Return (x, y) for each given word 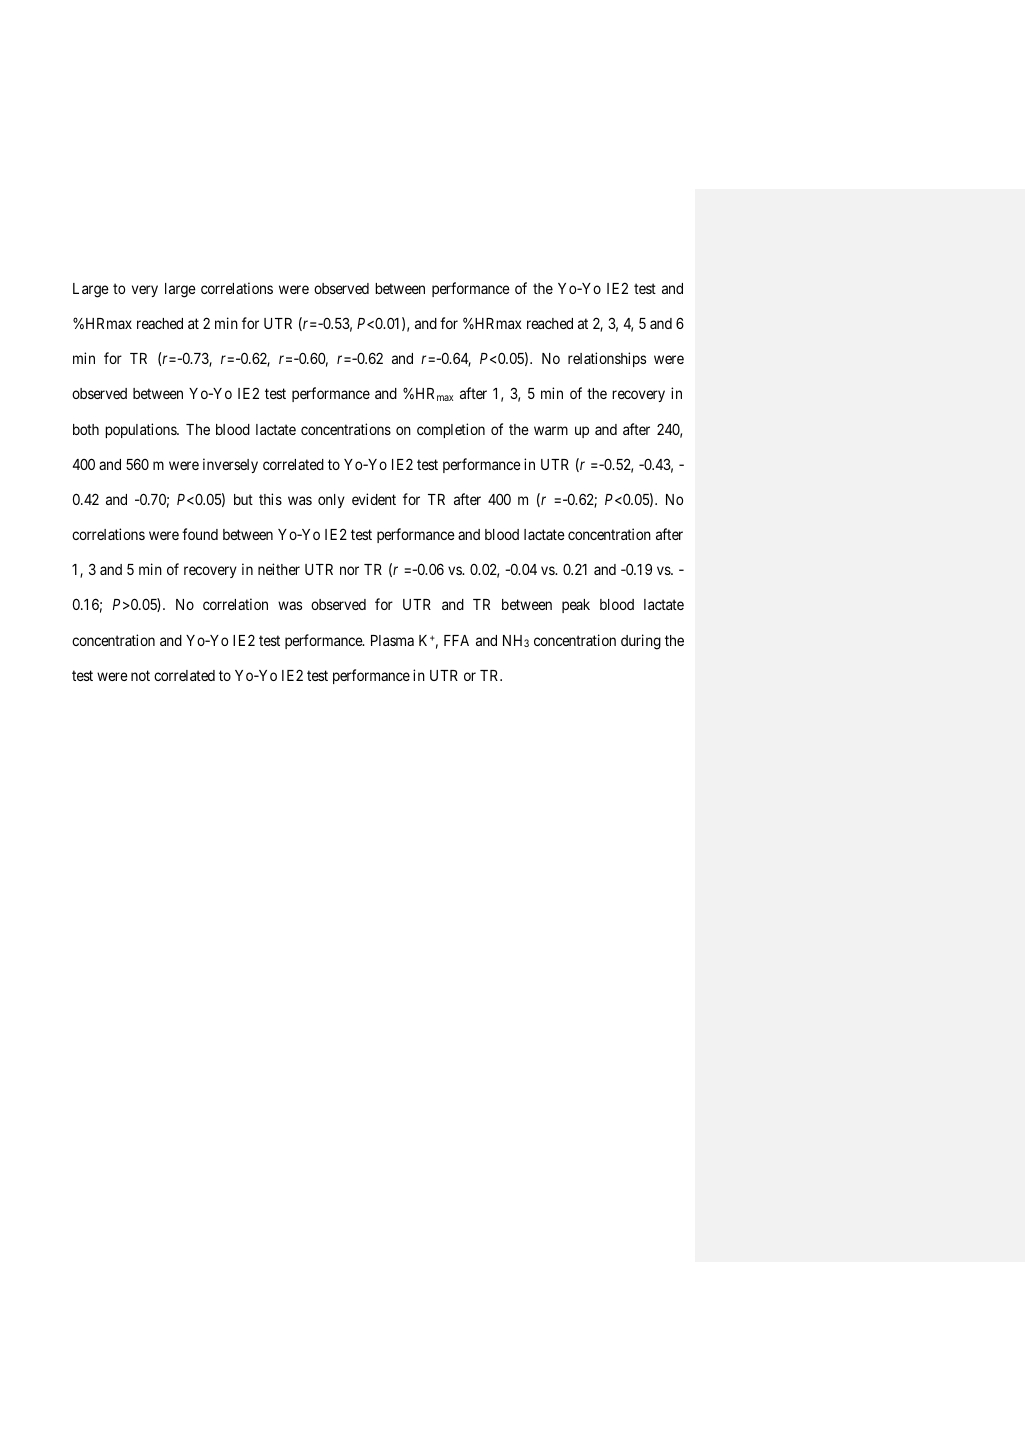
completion (451, 430)
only (331, 501)
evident (374, 499)
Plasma (392, 640)
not (140, 675)
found (200, 534)
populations (141, 430)
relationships (607, 359)
